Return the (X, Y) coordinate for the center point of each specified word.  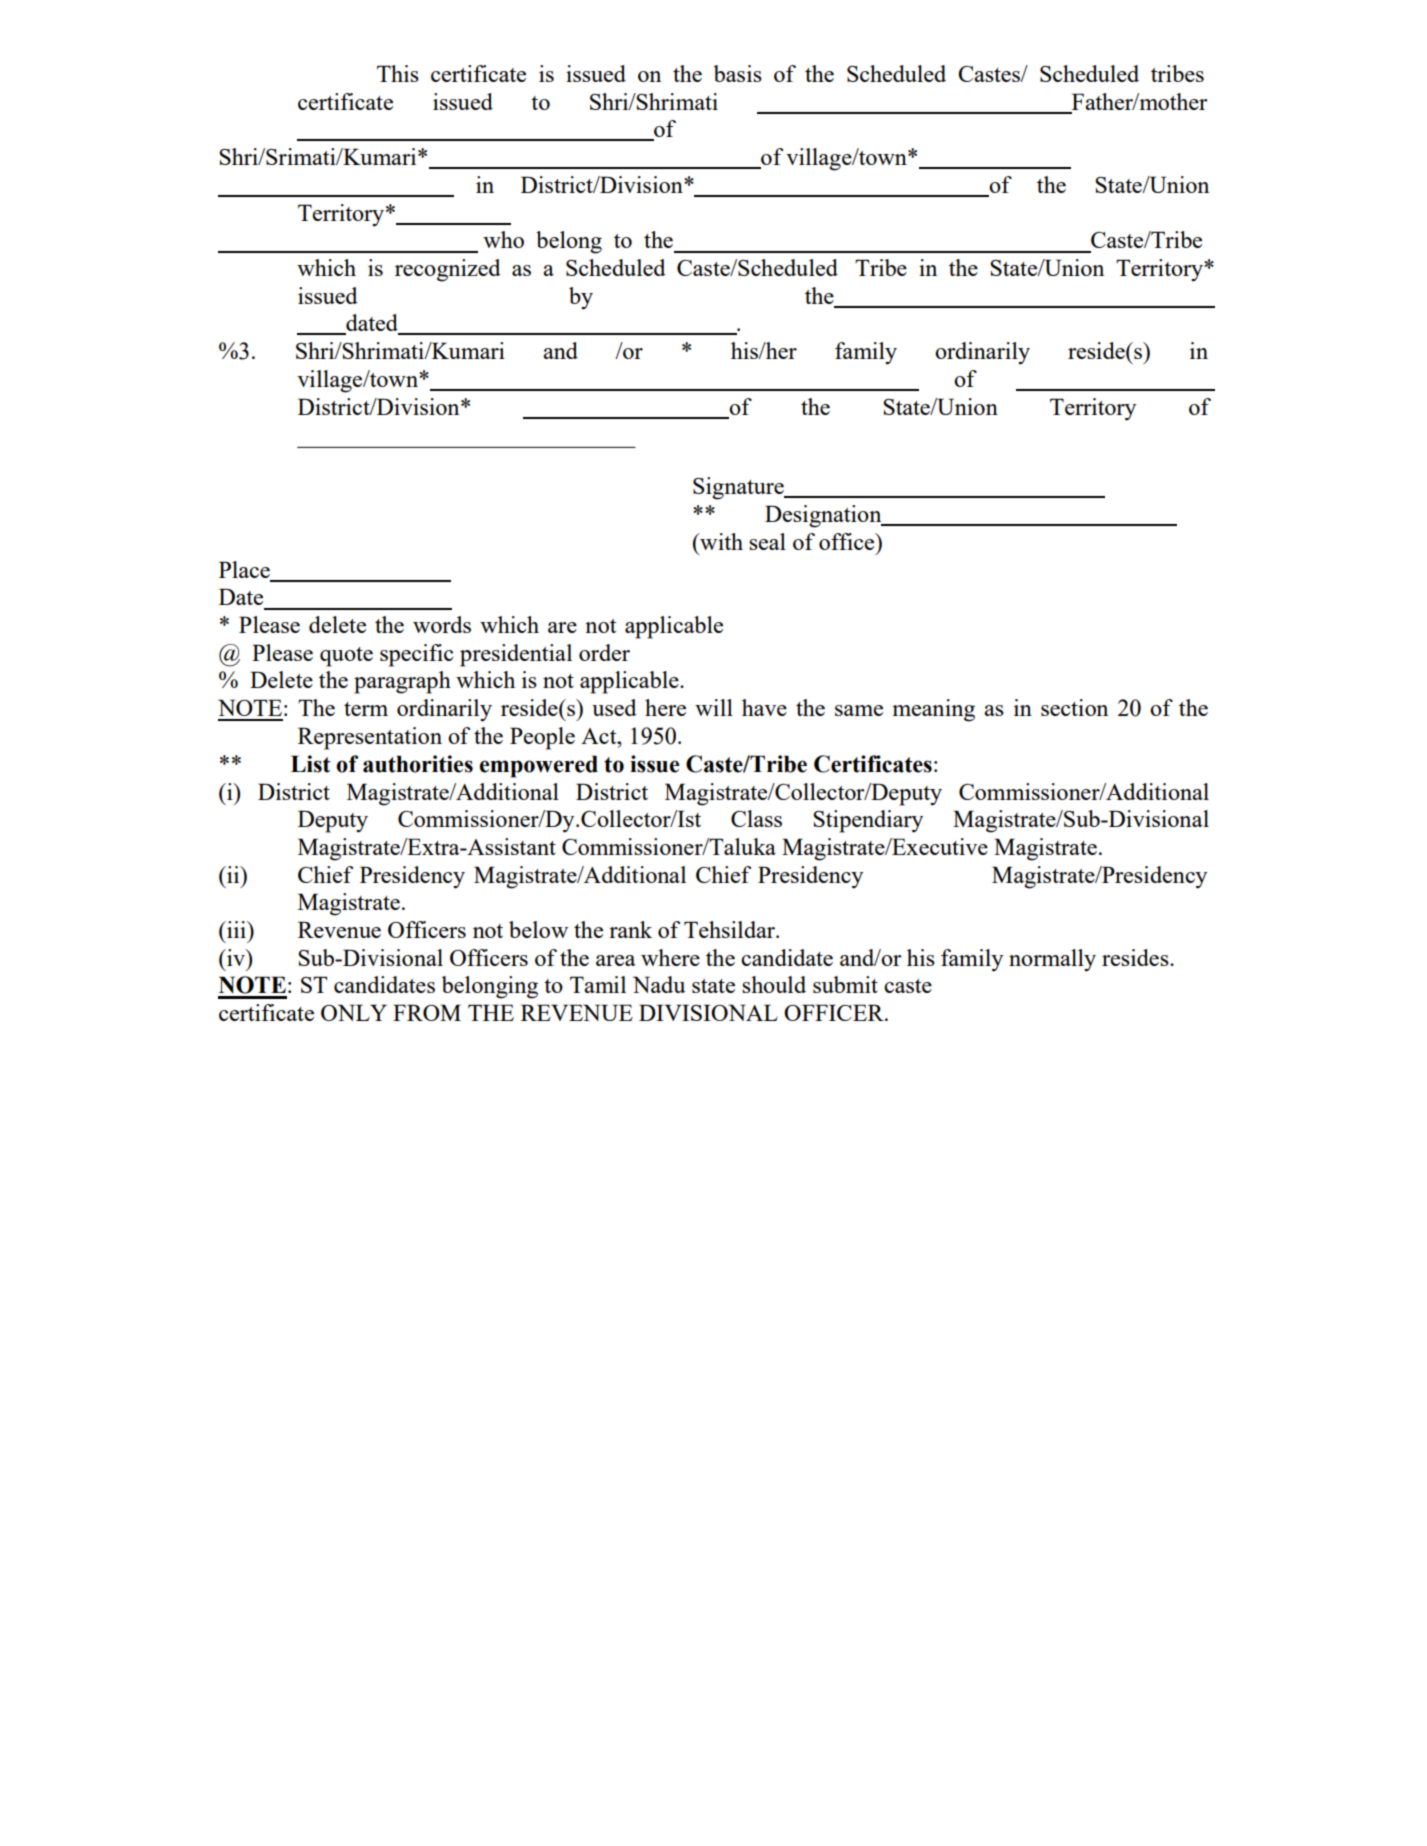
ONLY (354, 1012)
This (398, 73)
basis (738, 73)
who (503, 239)
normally (1052, 960)
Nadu (659, 984)
